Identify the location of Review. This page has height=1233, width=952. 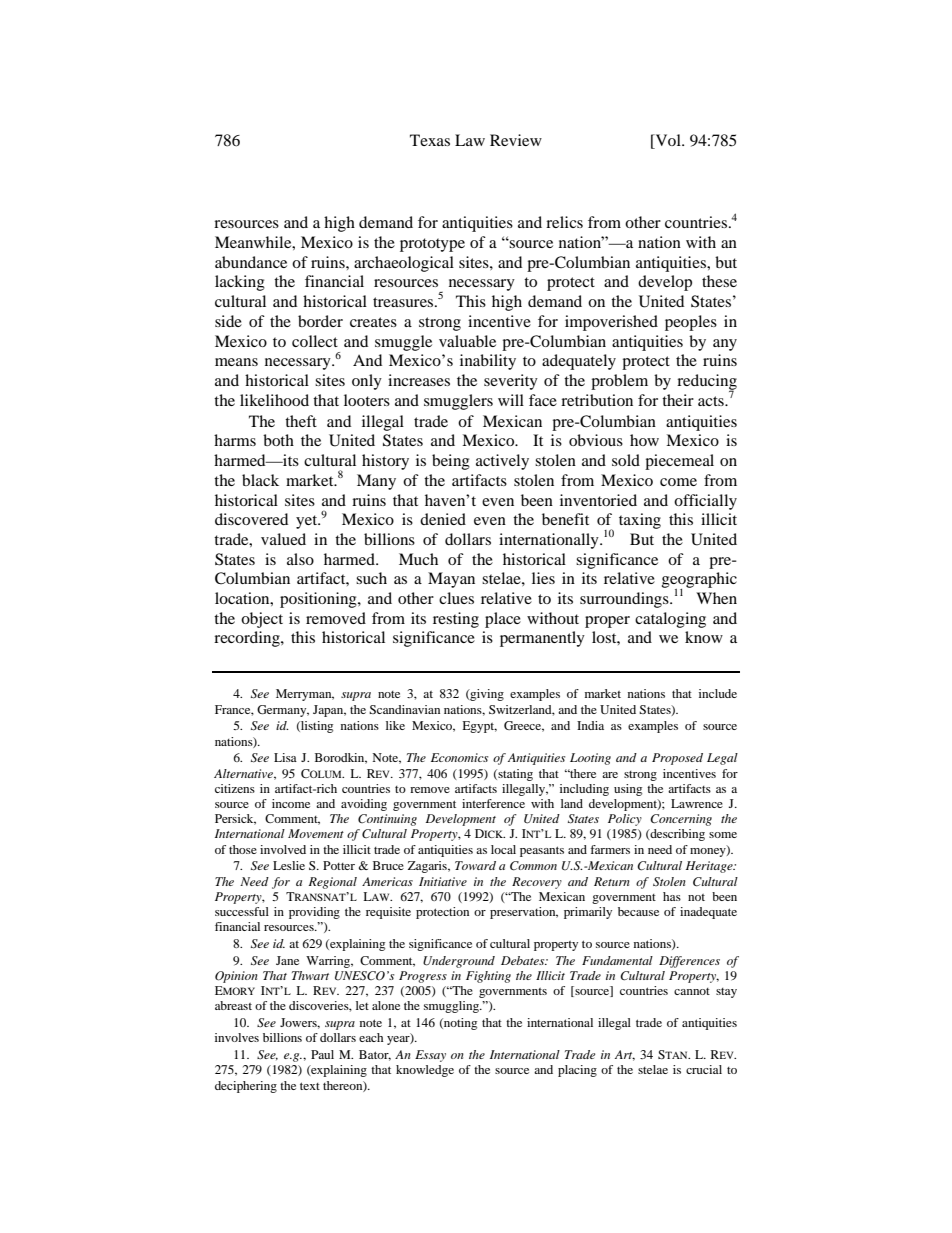
(516, 140).
